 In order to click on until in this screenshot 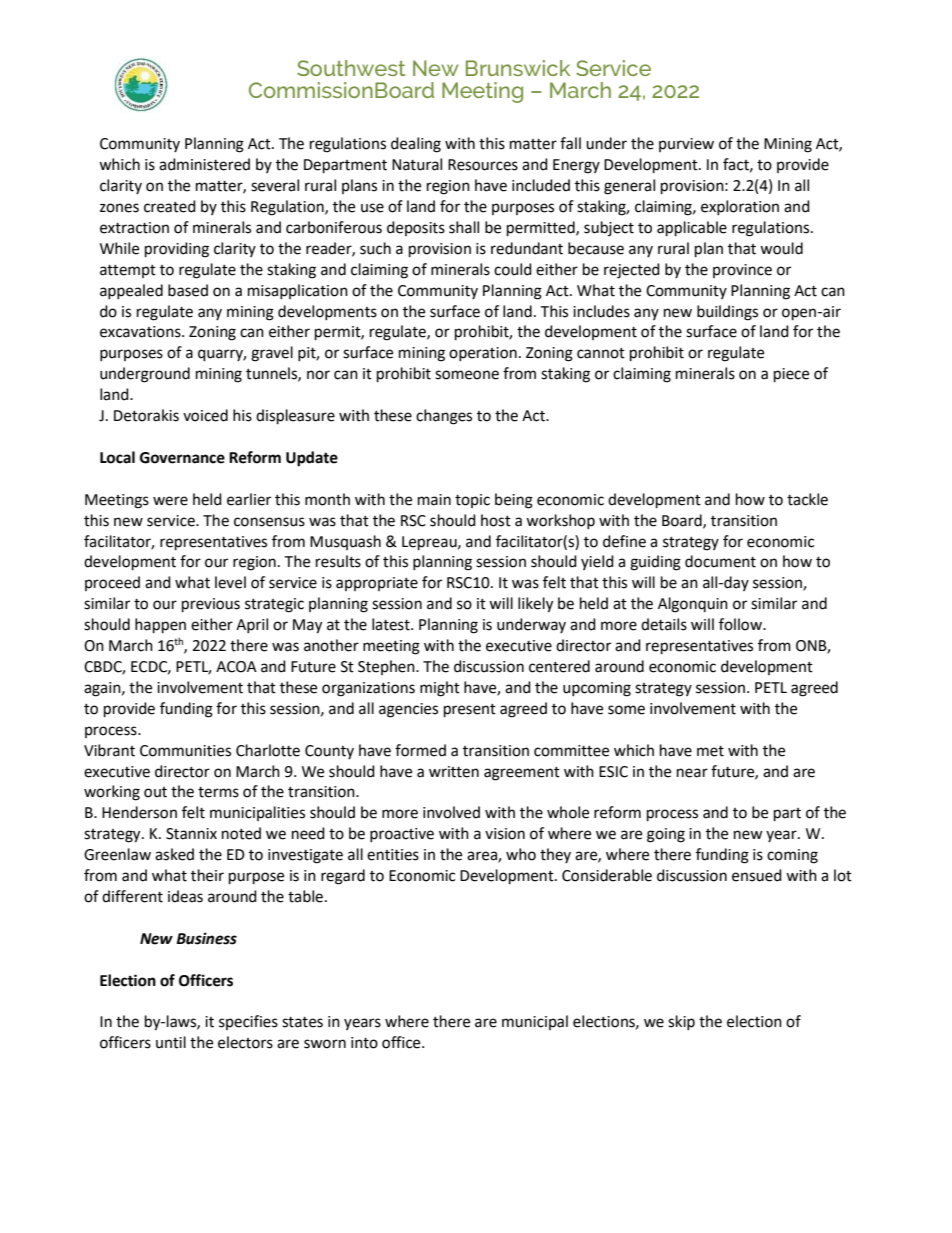, I will do `click(171, 1042)`.
